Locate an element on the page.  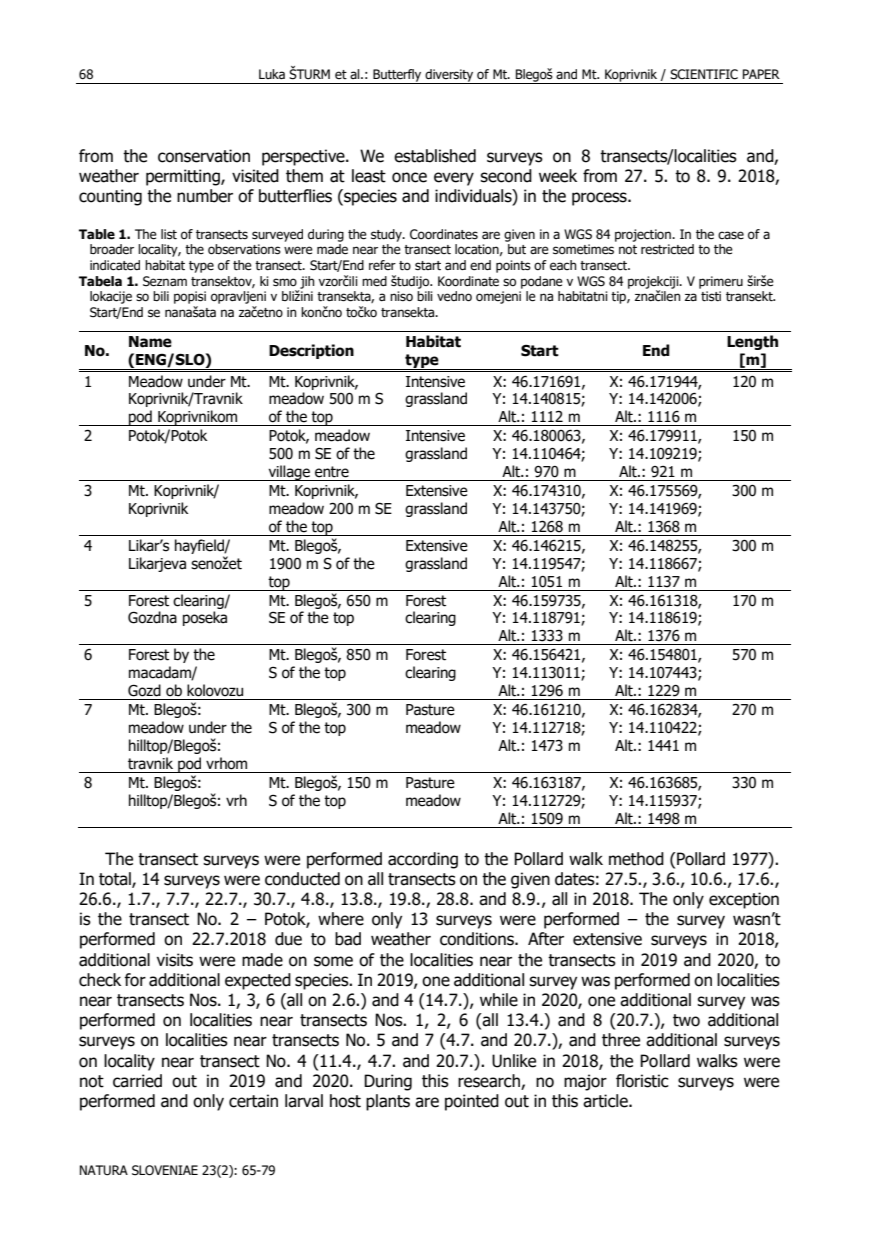
SCIENTIFIC is located at coordinates (704, 74).
